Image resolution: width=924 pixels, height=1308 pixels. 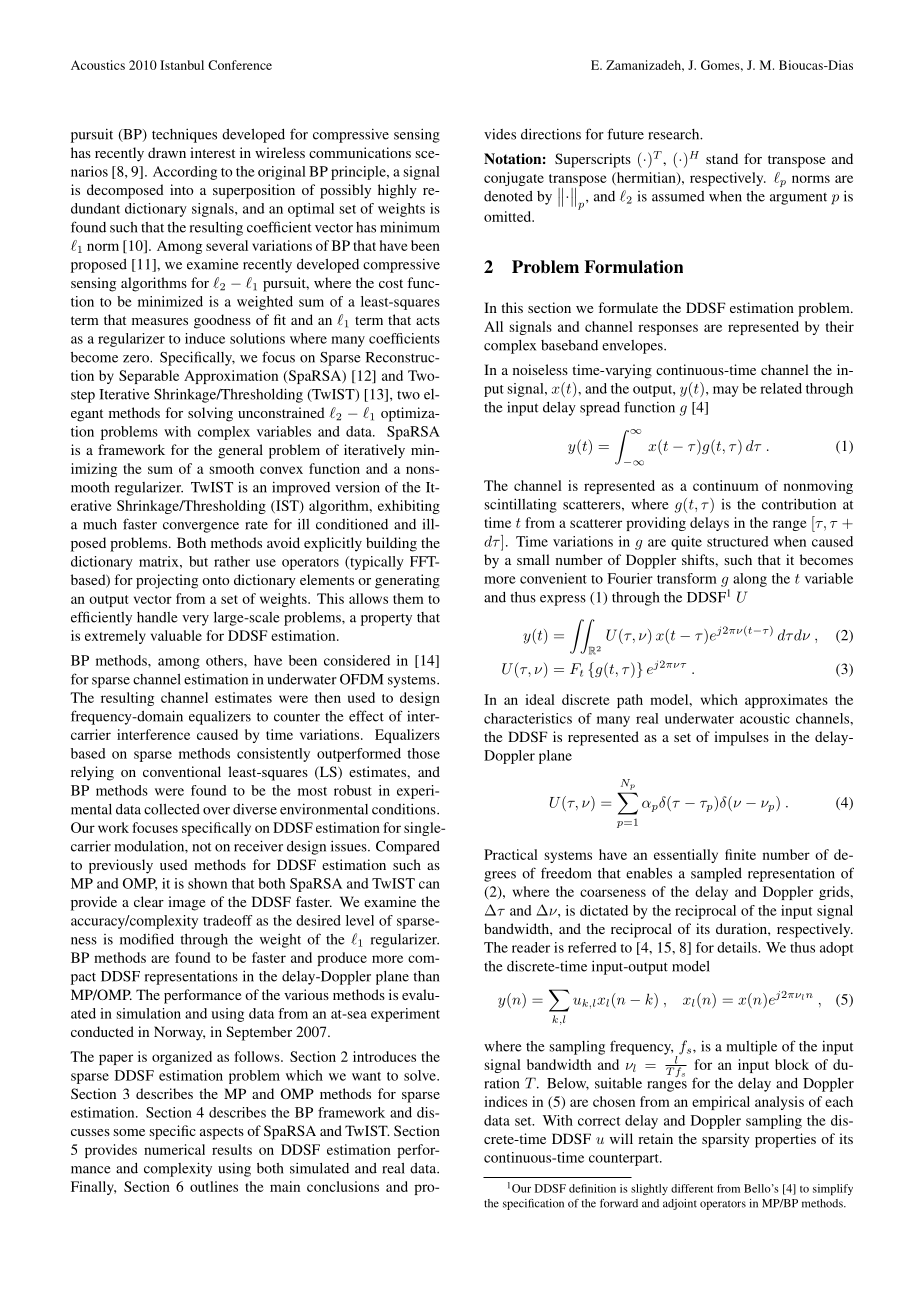 What do you see at coordinates (722, 158) in the screenshot?
I see `stand` at bounding box center [722, 158].
